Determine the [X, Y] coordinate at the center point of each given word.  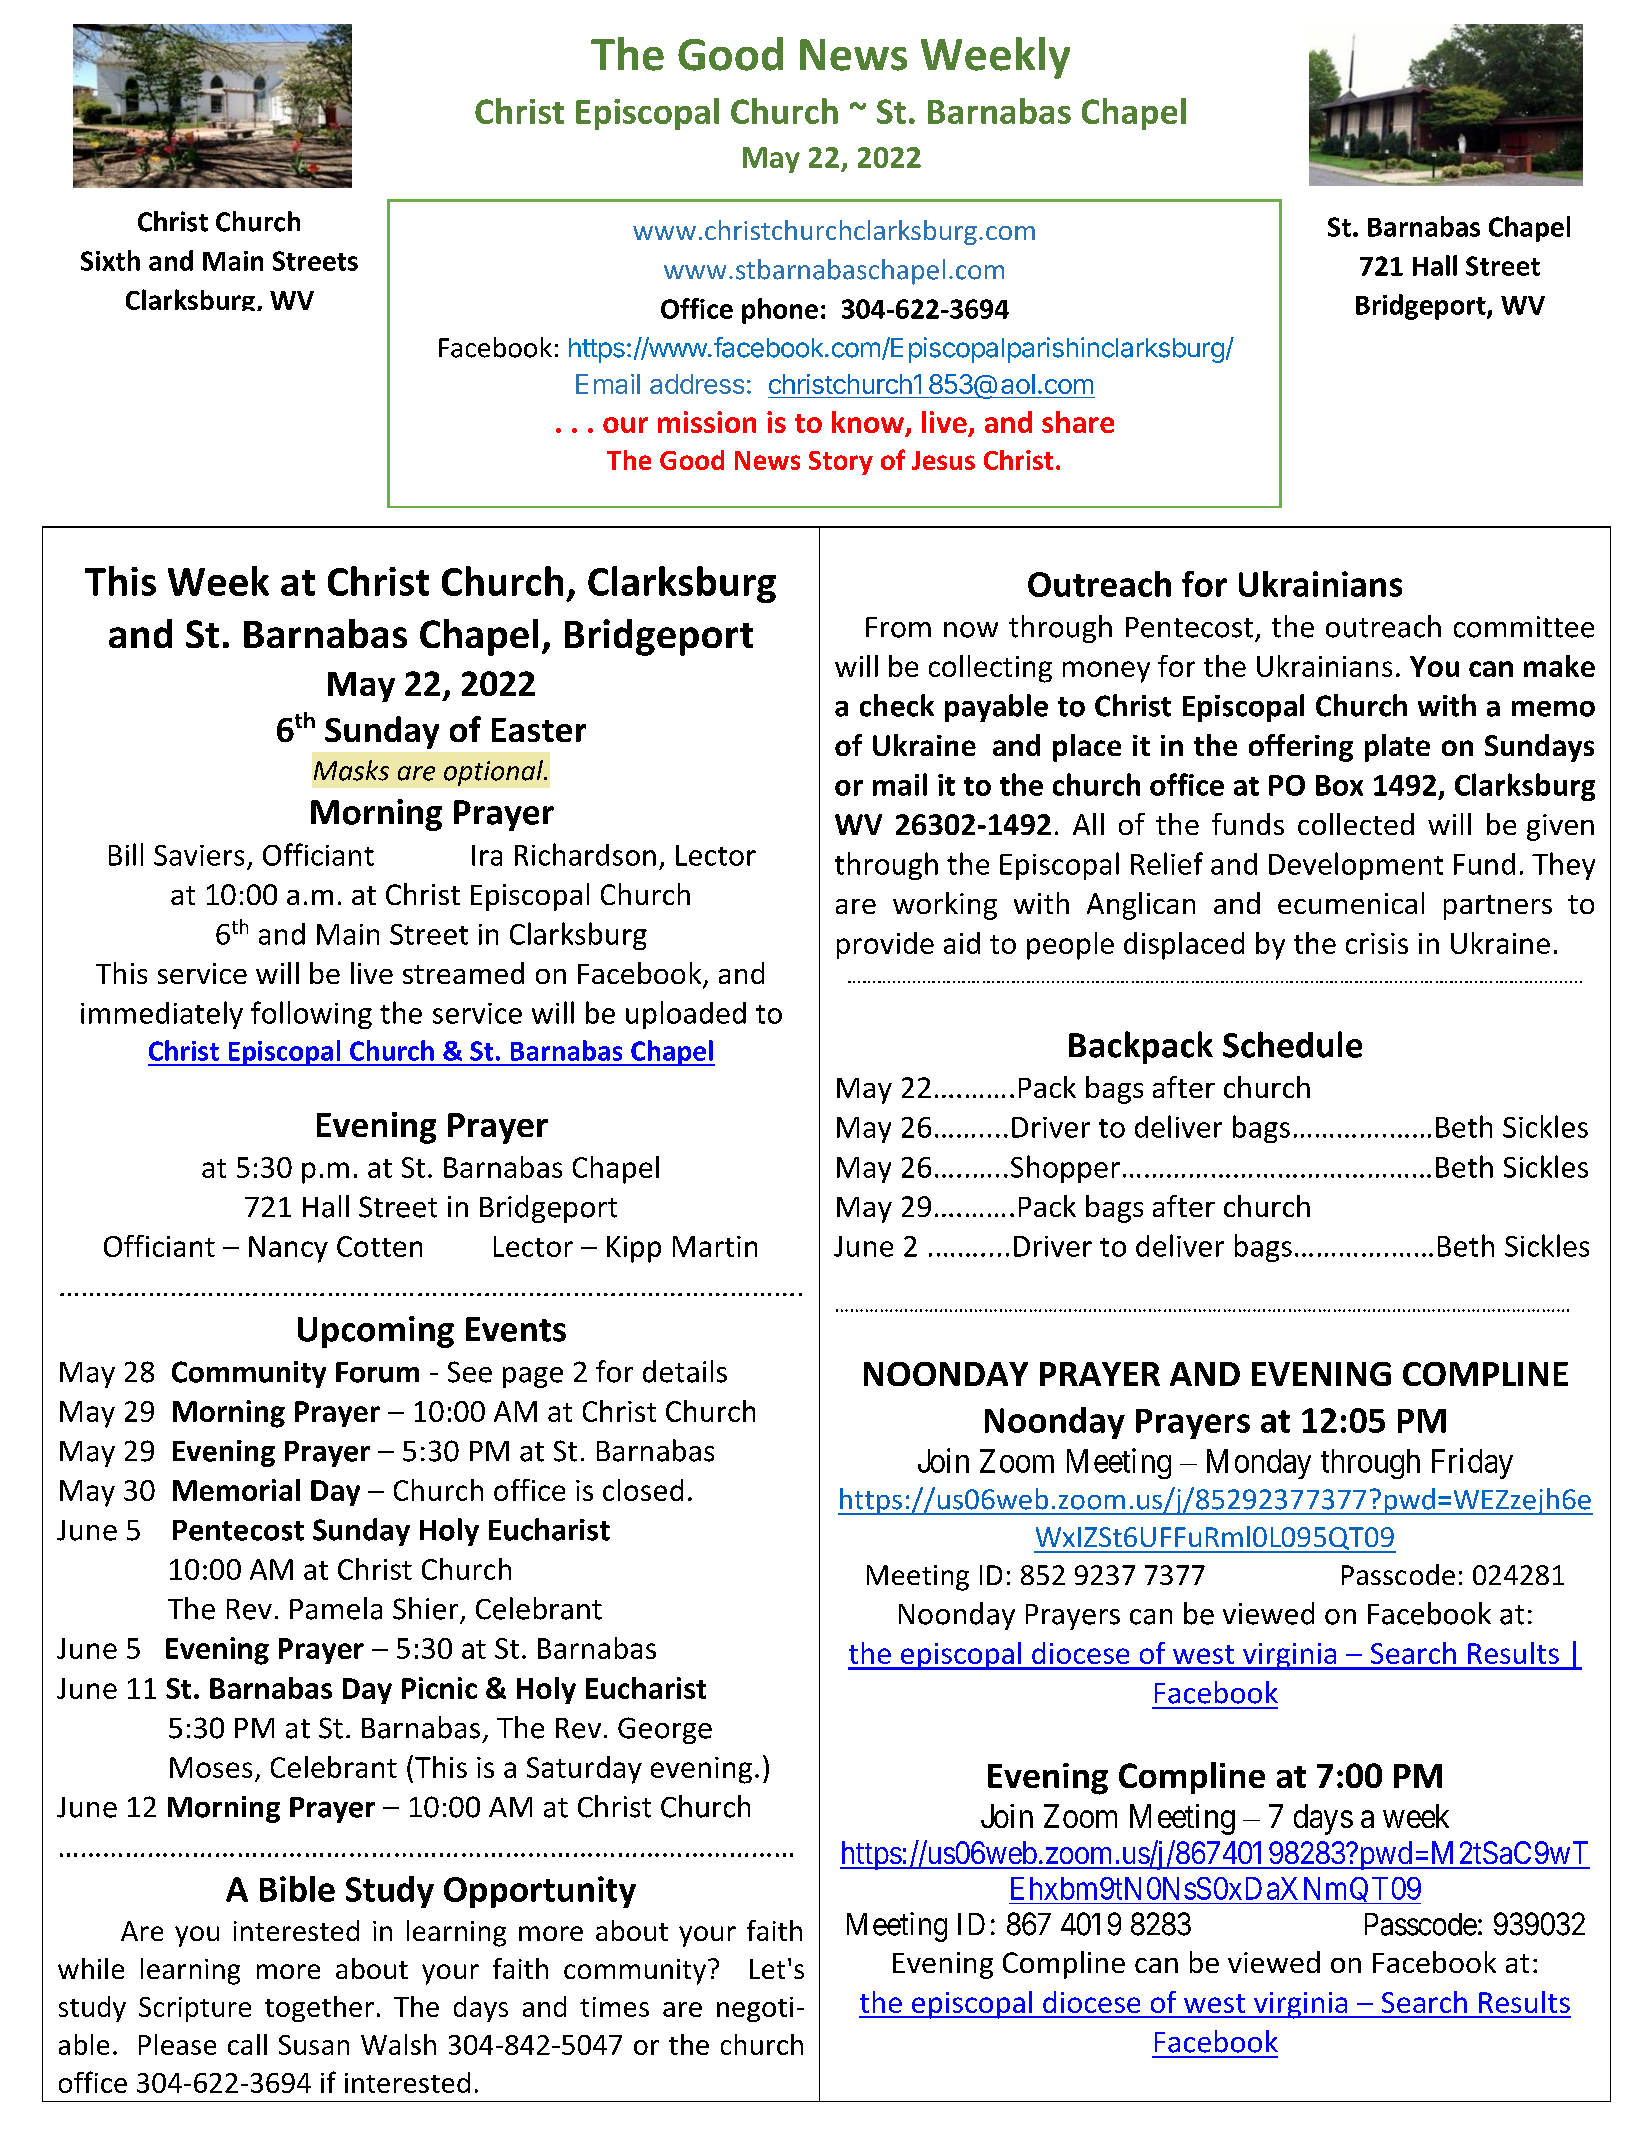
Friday [1472, 1463]
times [614, 2007]
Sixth [110, 260]
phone [780, 311]
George [665, 1730]
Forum [377, 1372]
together [319, 2009]
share [1078, 422]
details [685, 1371]
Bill [126, 854]
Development [1356, 866]
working [945, 906]
